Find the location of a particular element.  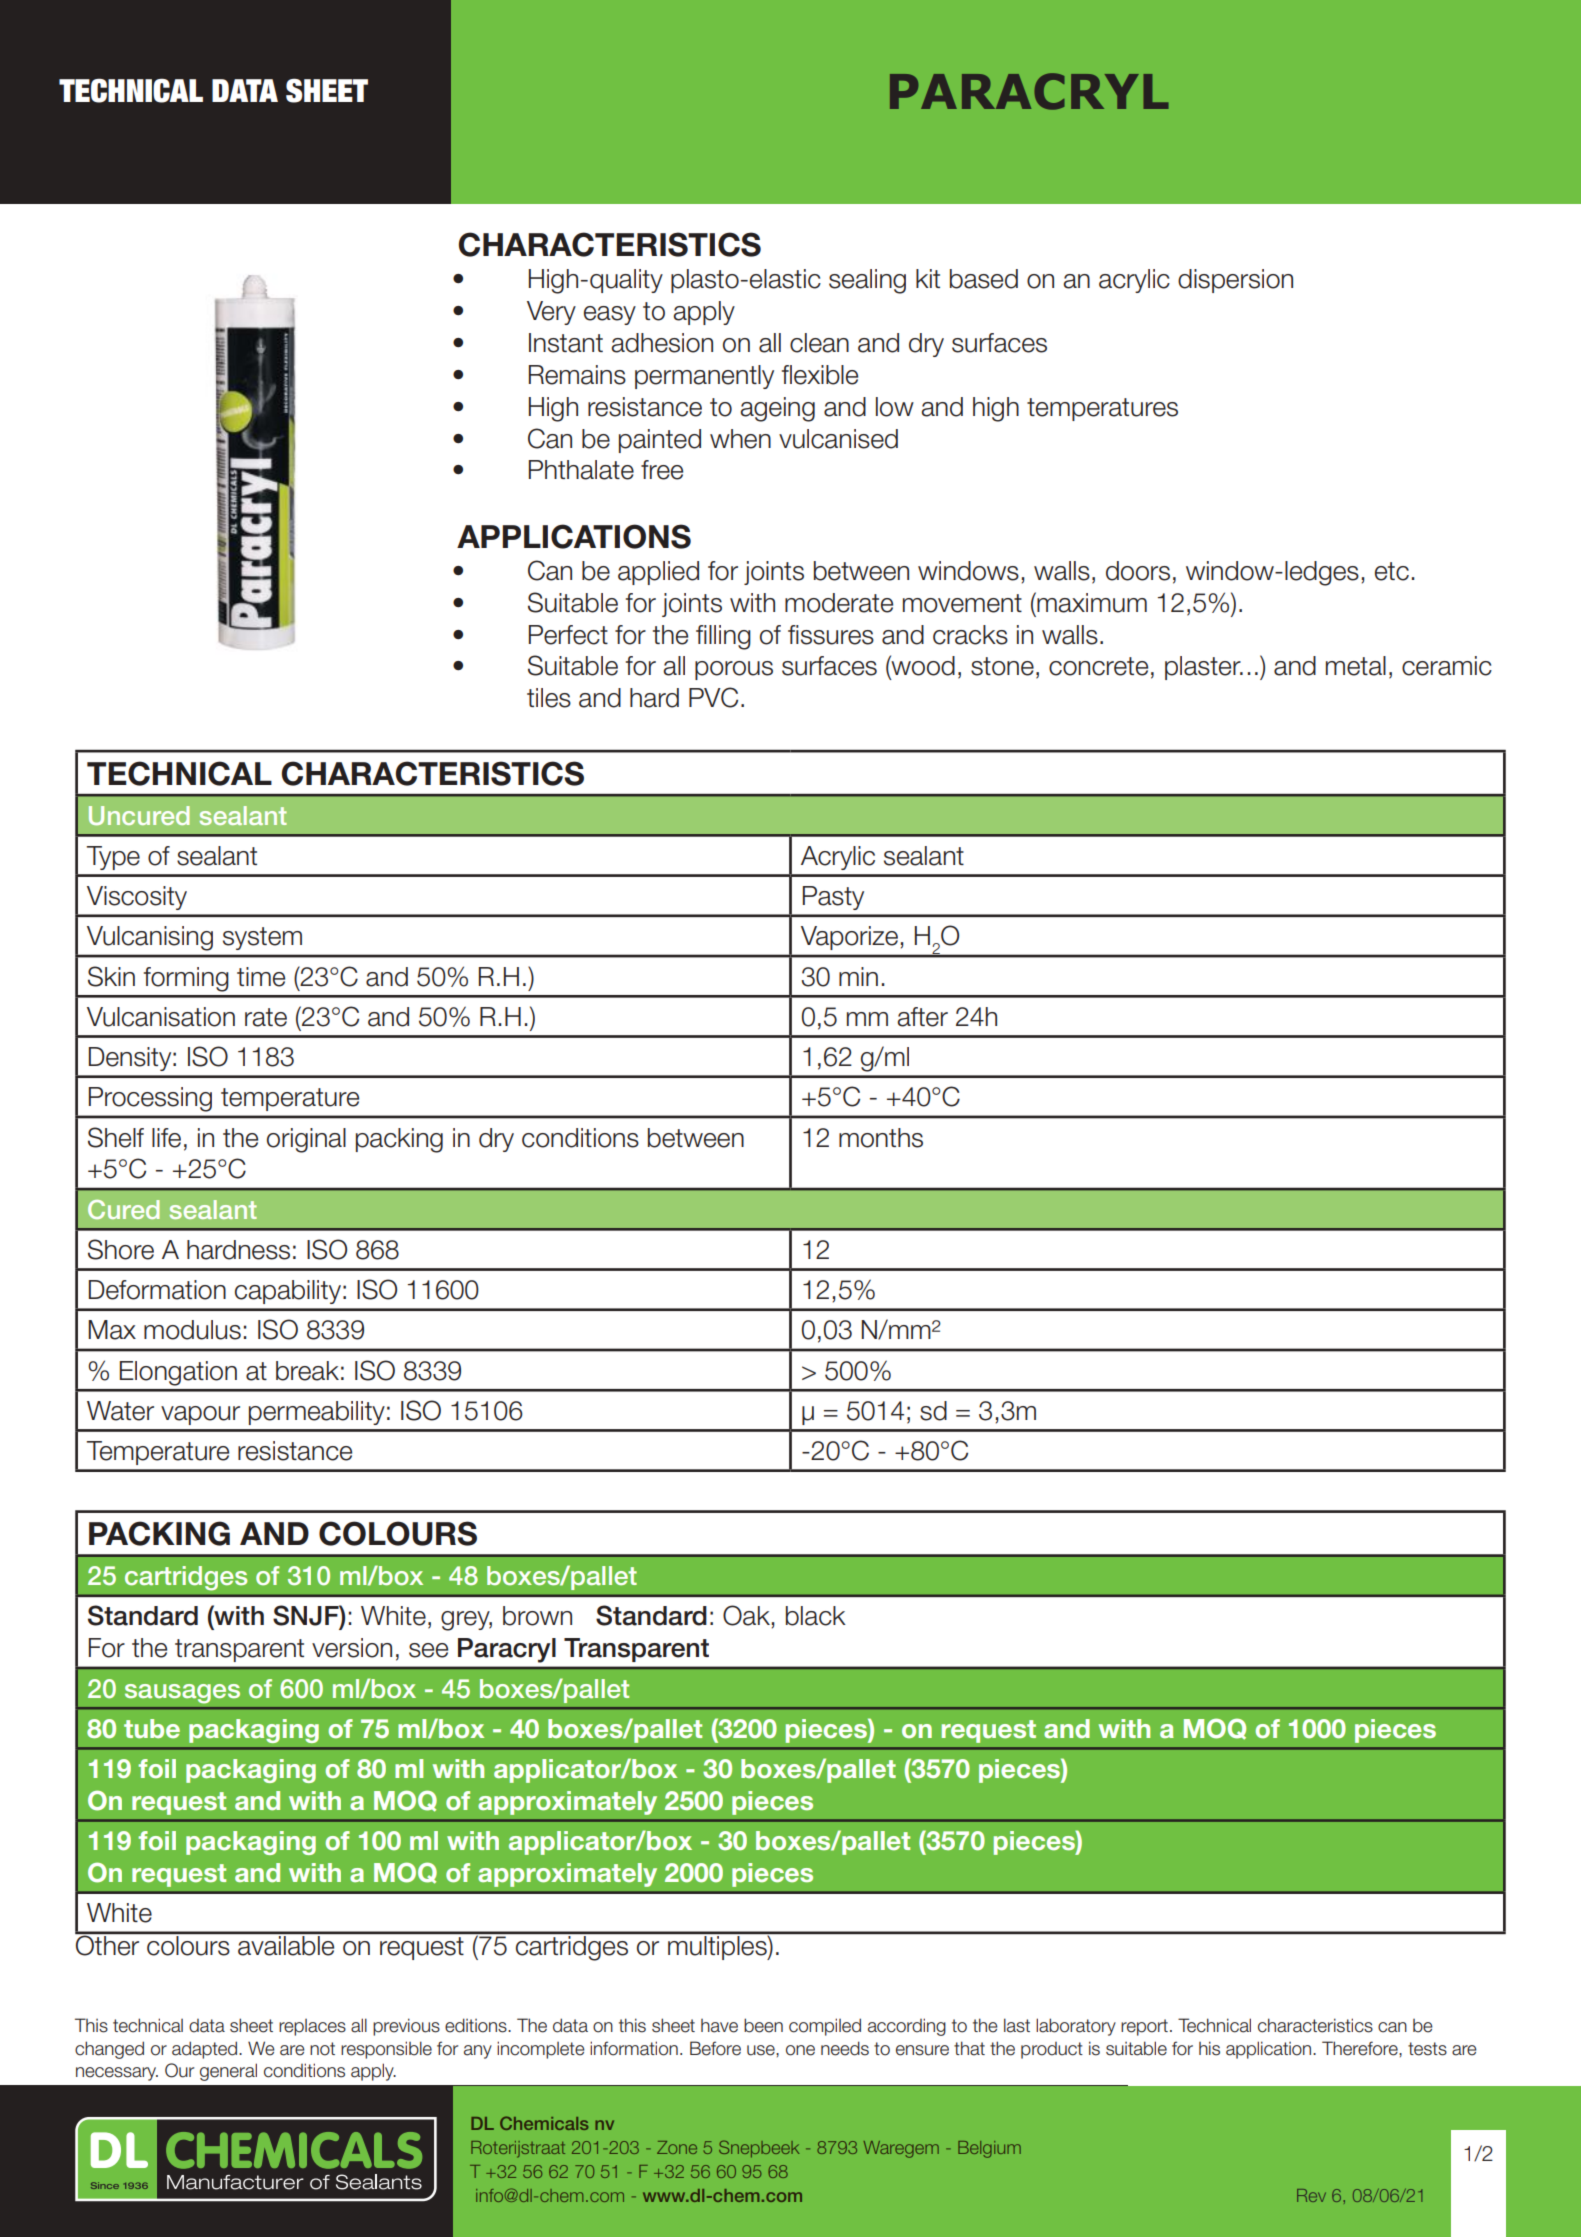

metal is located at coordinates (1356, 666).
